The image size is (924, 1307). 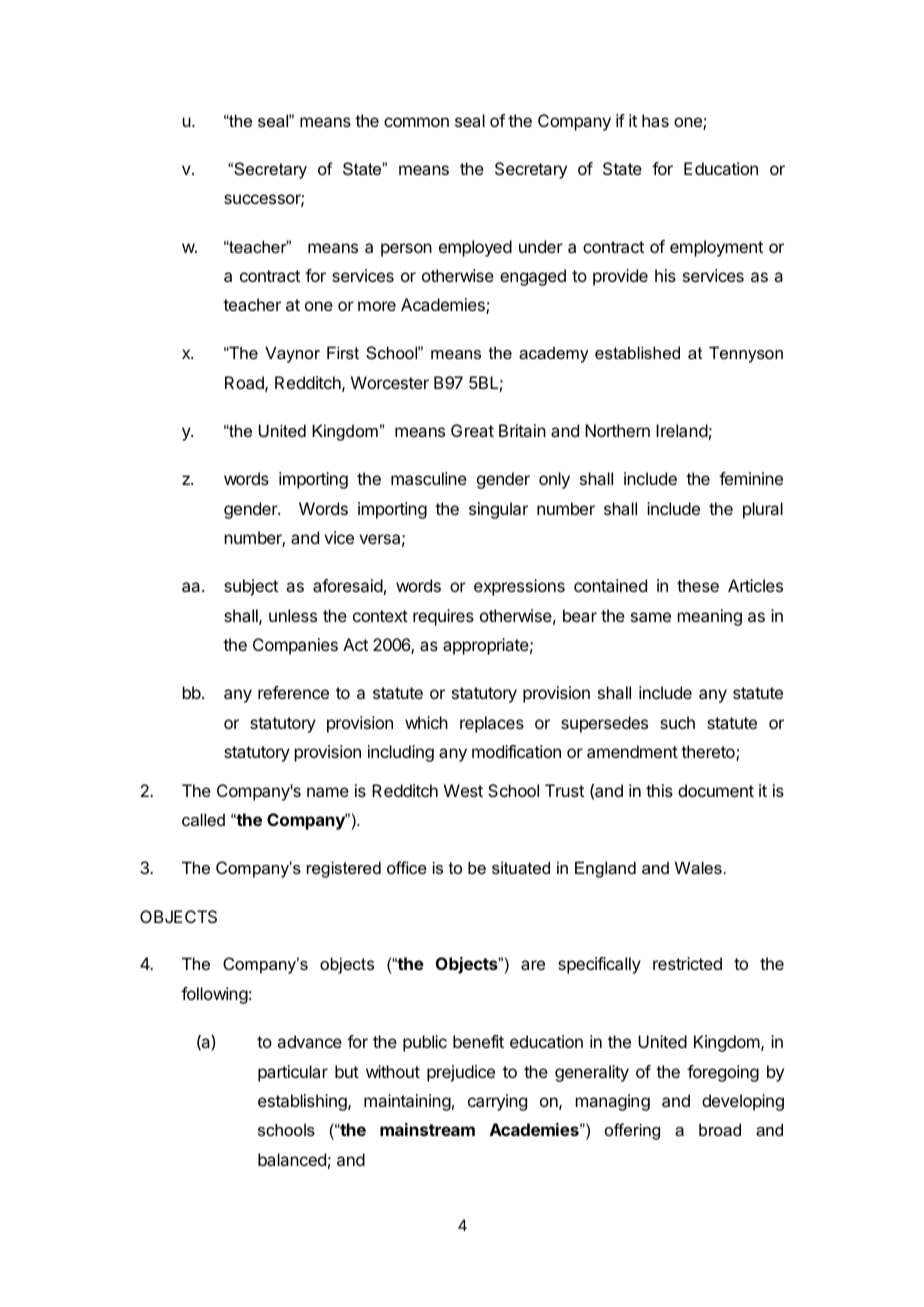 What do you see at coordinates (328, 792) in the document?
I see `name` at bounding box center [328, 792].
